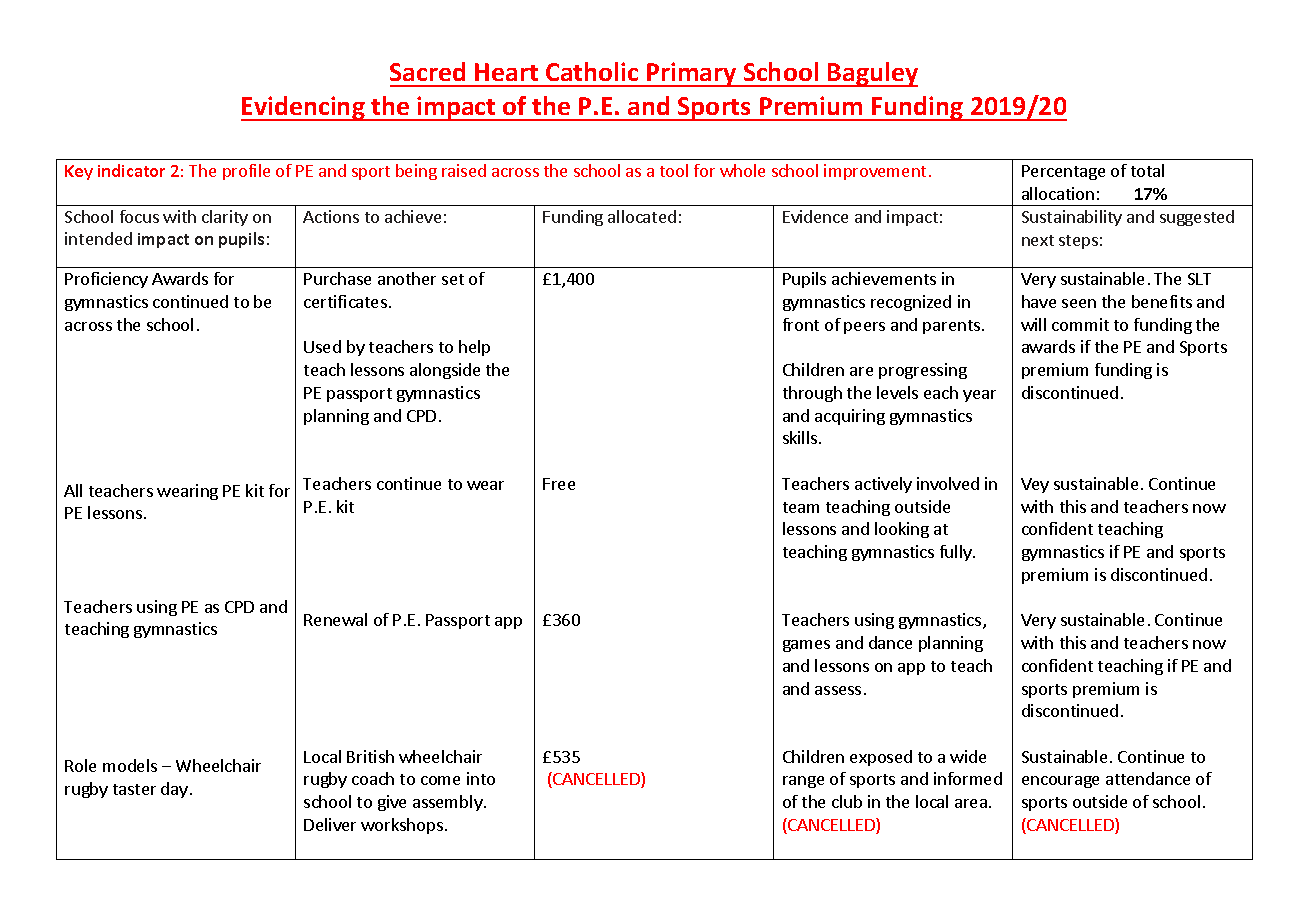 Image resolution: width=1308 pixels, height=924 pixels. I want to click on Evidencing, so click(304, 108).
